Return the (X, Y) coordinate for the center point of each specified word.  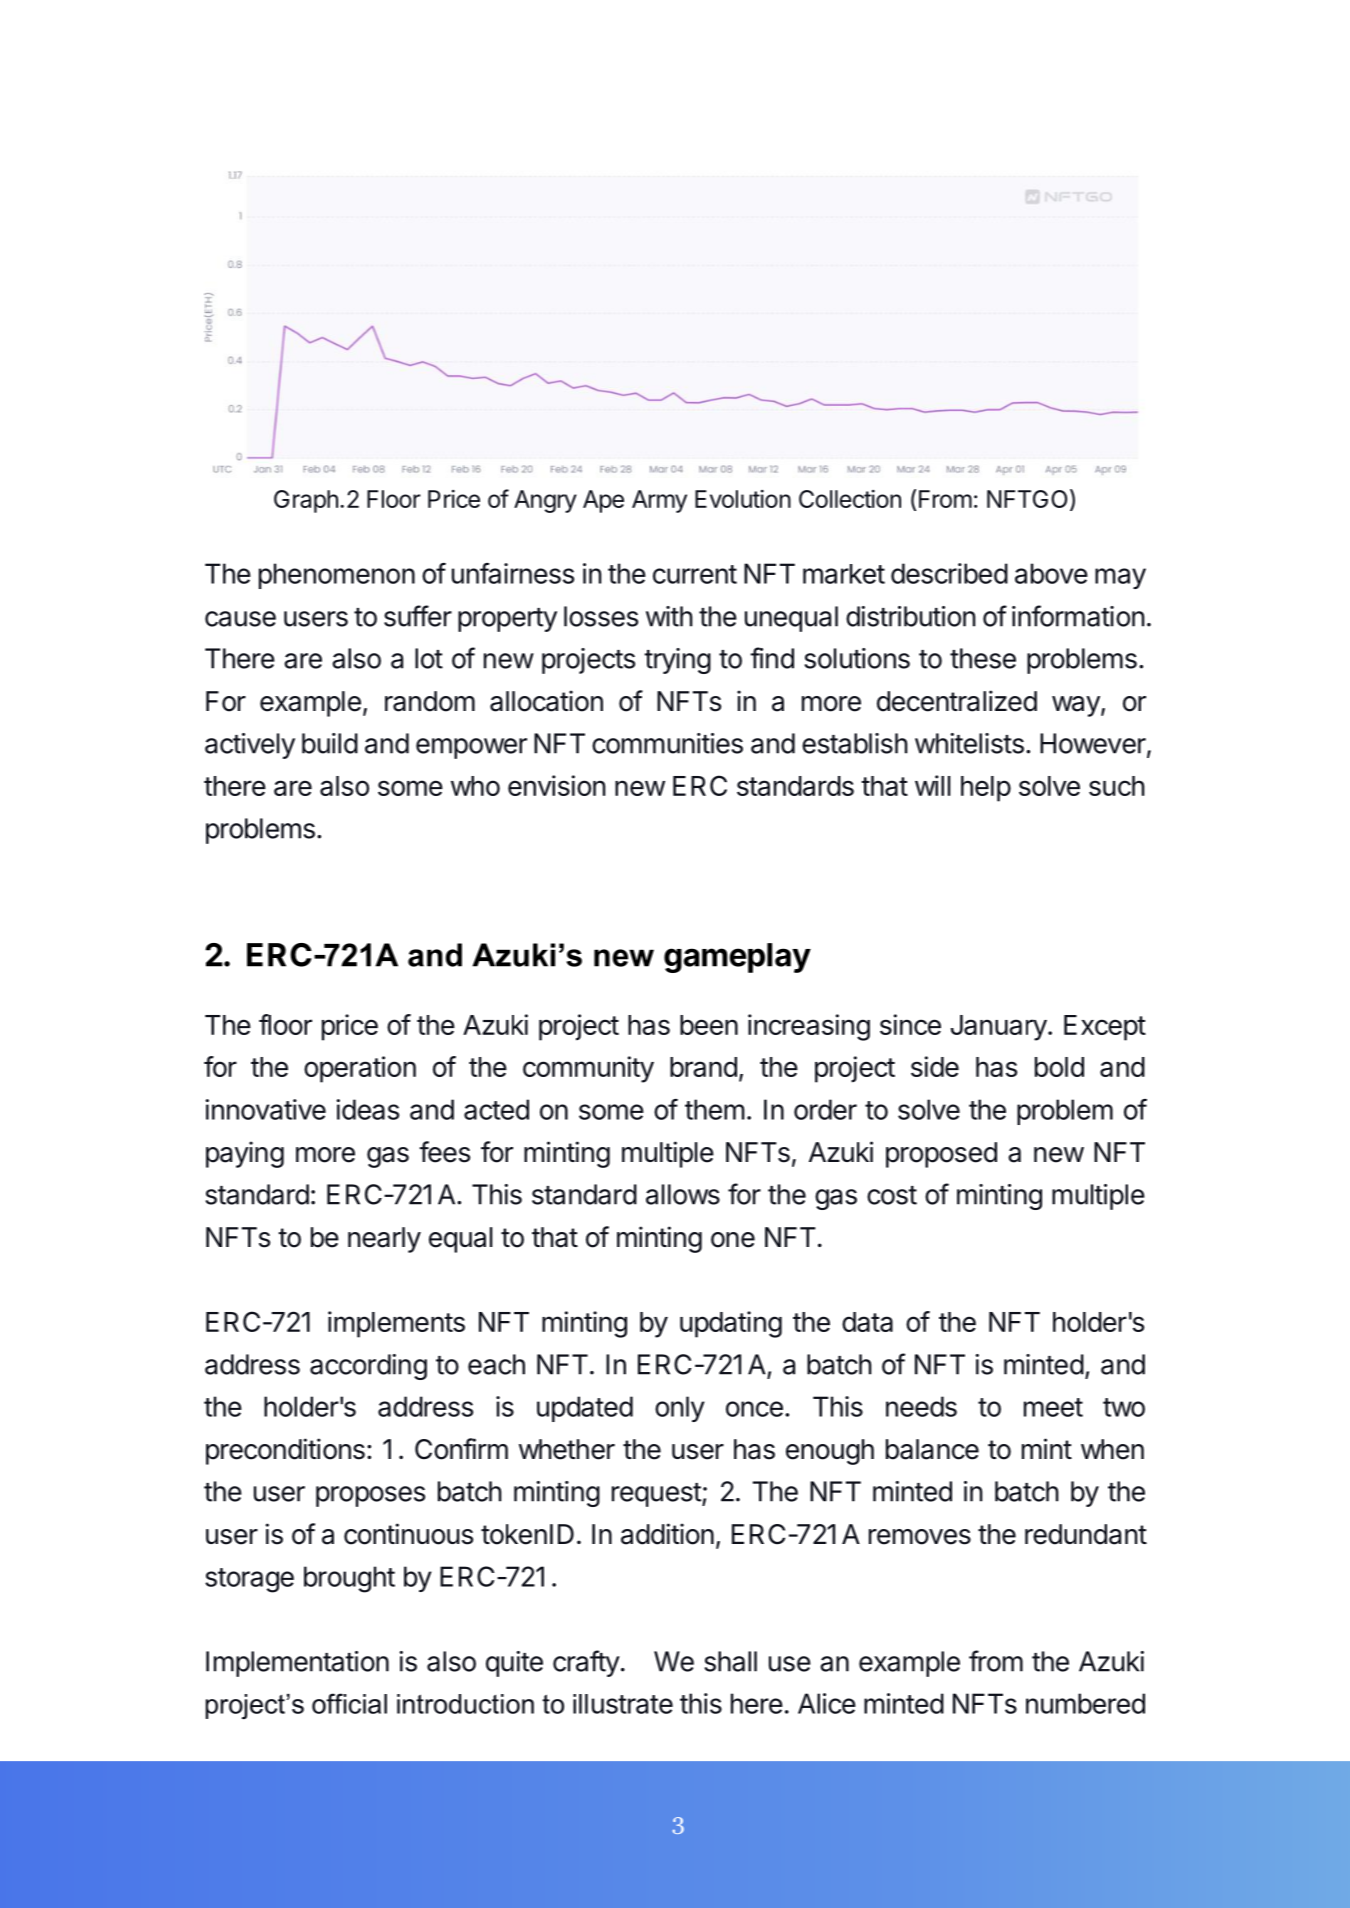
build (330, 743)
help (986, 789)
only (680, 1409)
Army (659, 501)
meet (1053, 1407)
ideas (367, 1109)
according (368, 1367)
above (1051, 573)
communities (667, 743)
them (715, 1109)
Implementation (297, 1664)
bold (1059, 1067)
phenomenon (337, 576)
